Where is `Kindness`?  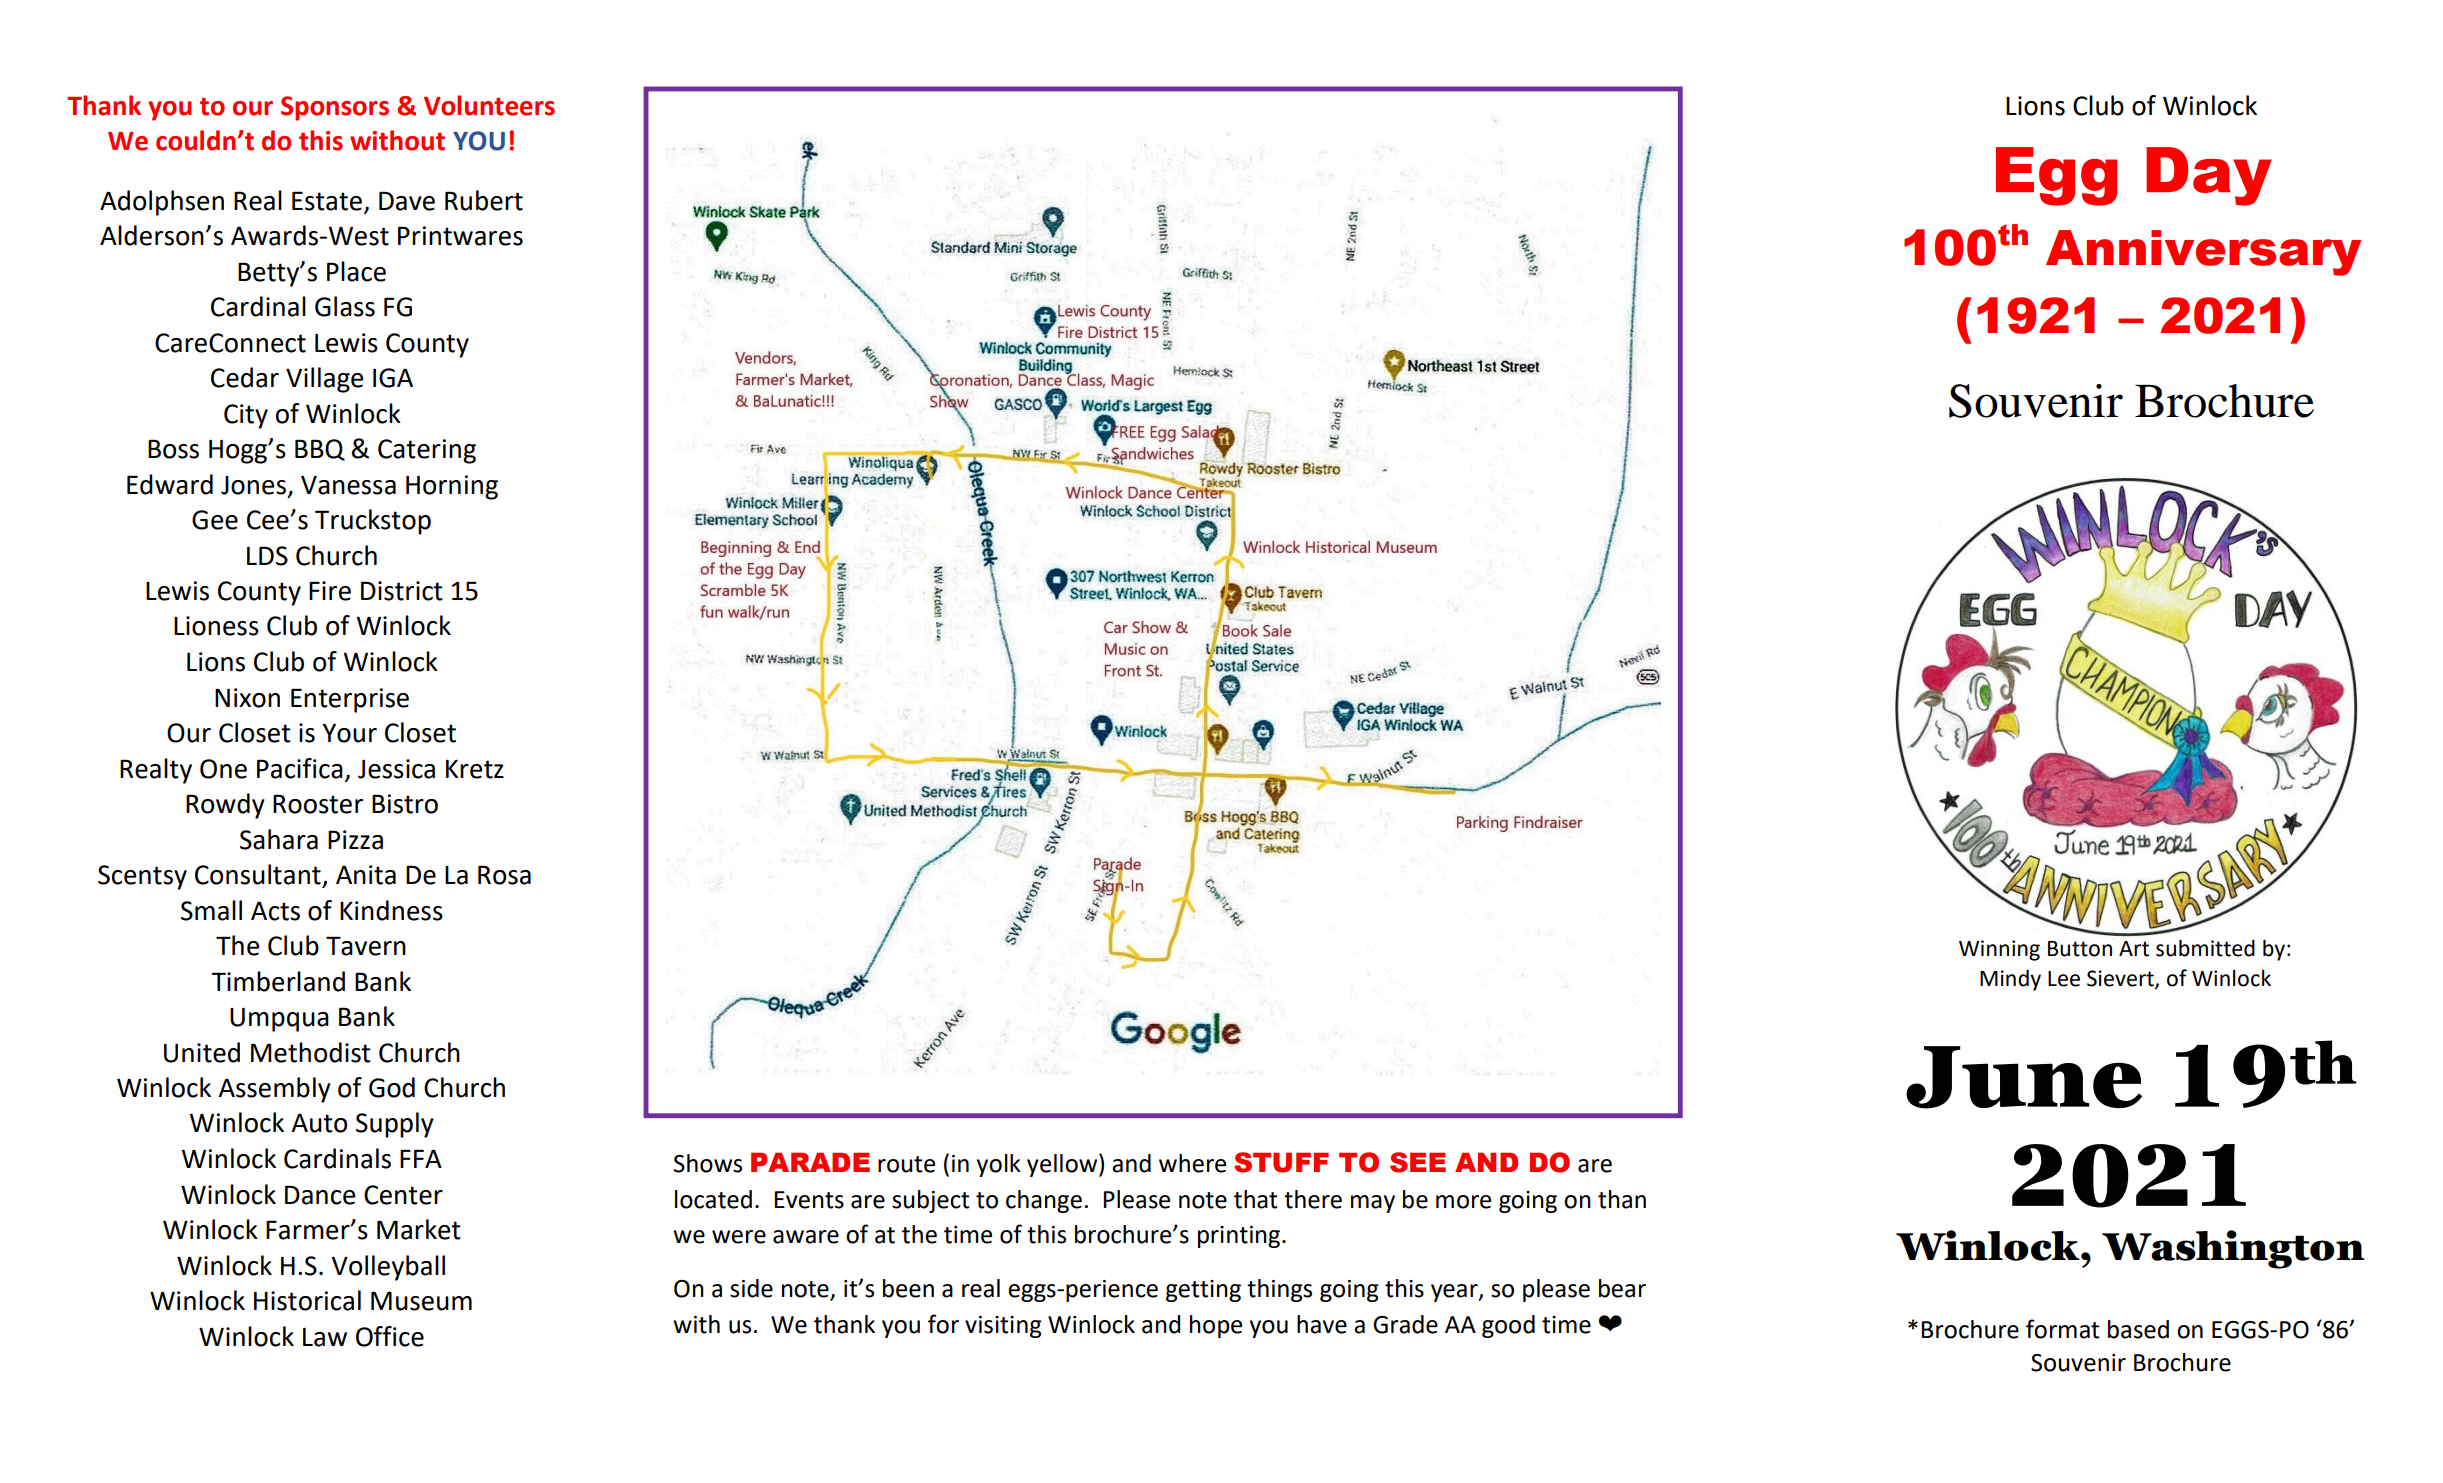
Kindness is located at coordinates (391, 910).
